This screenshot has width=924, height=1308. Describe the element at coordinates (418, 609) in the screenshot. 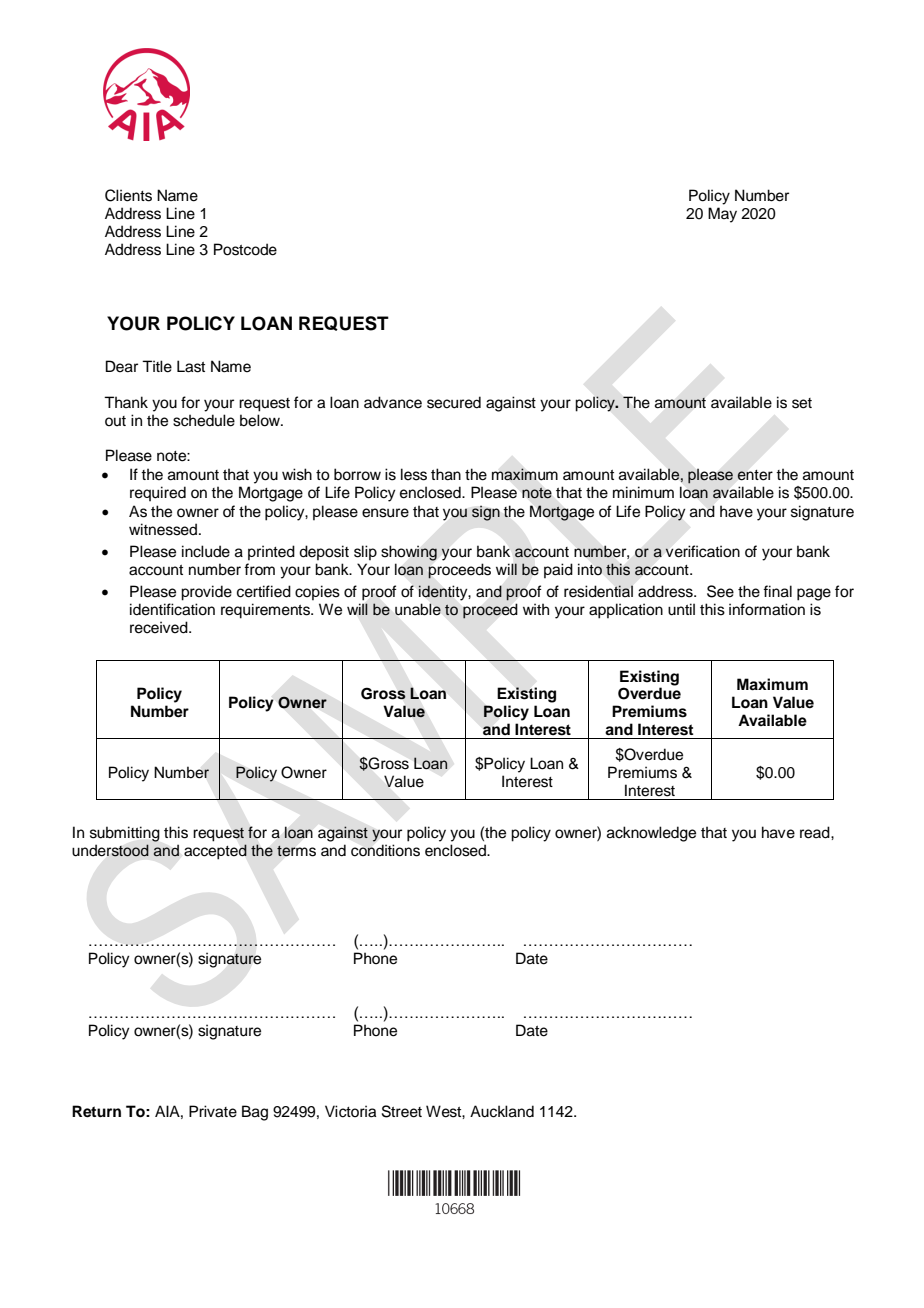

I see `unable` at that location.
